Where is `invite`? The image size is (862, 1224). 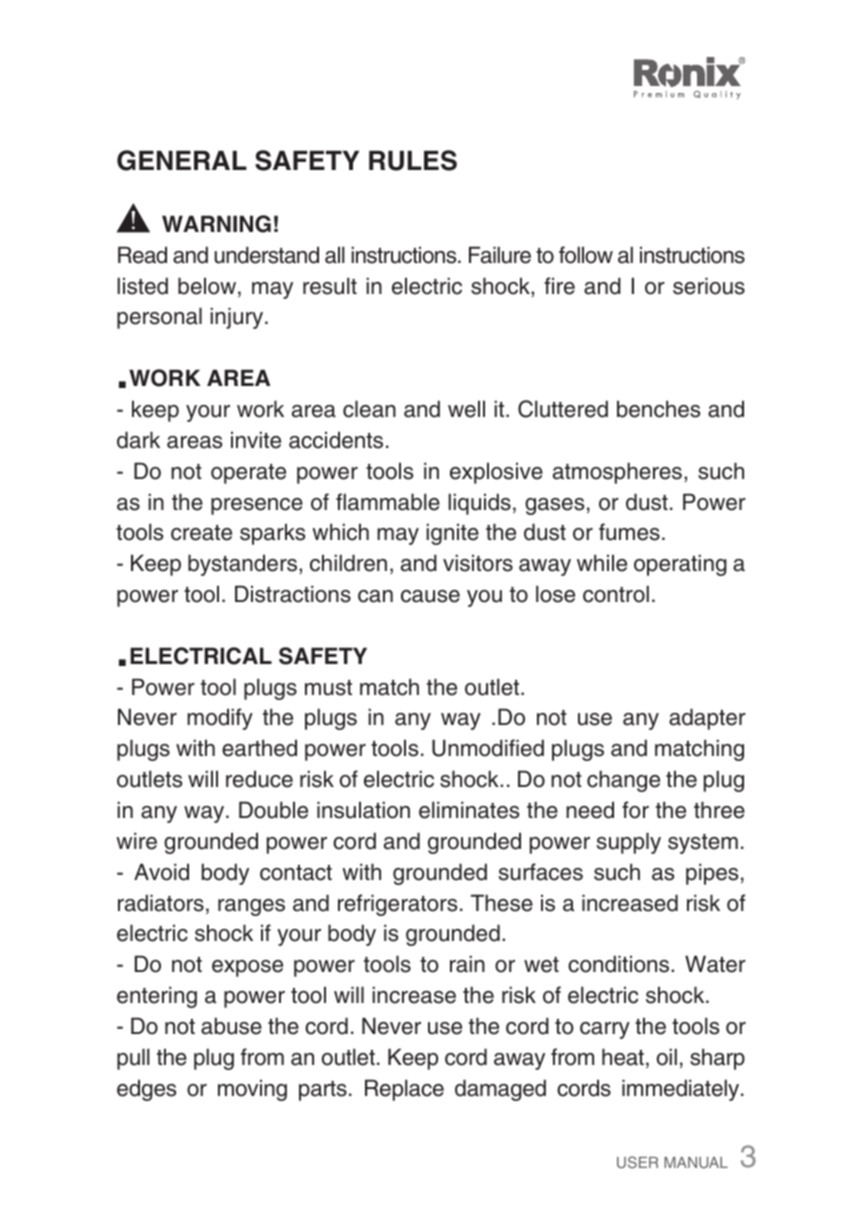
invite is located at coordinates (256, 440).
